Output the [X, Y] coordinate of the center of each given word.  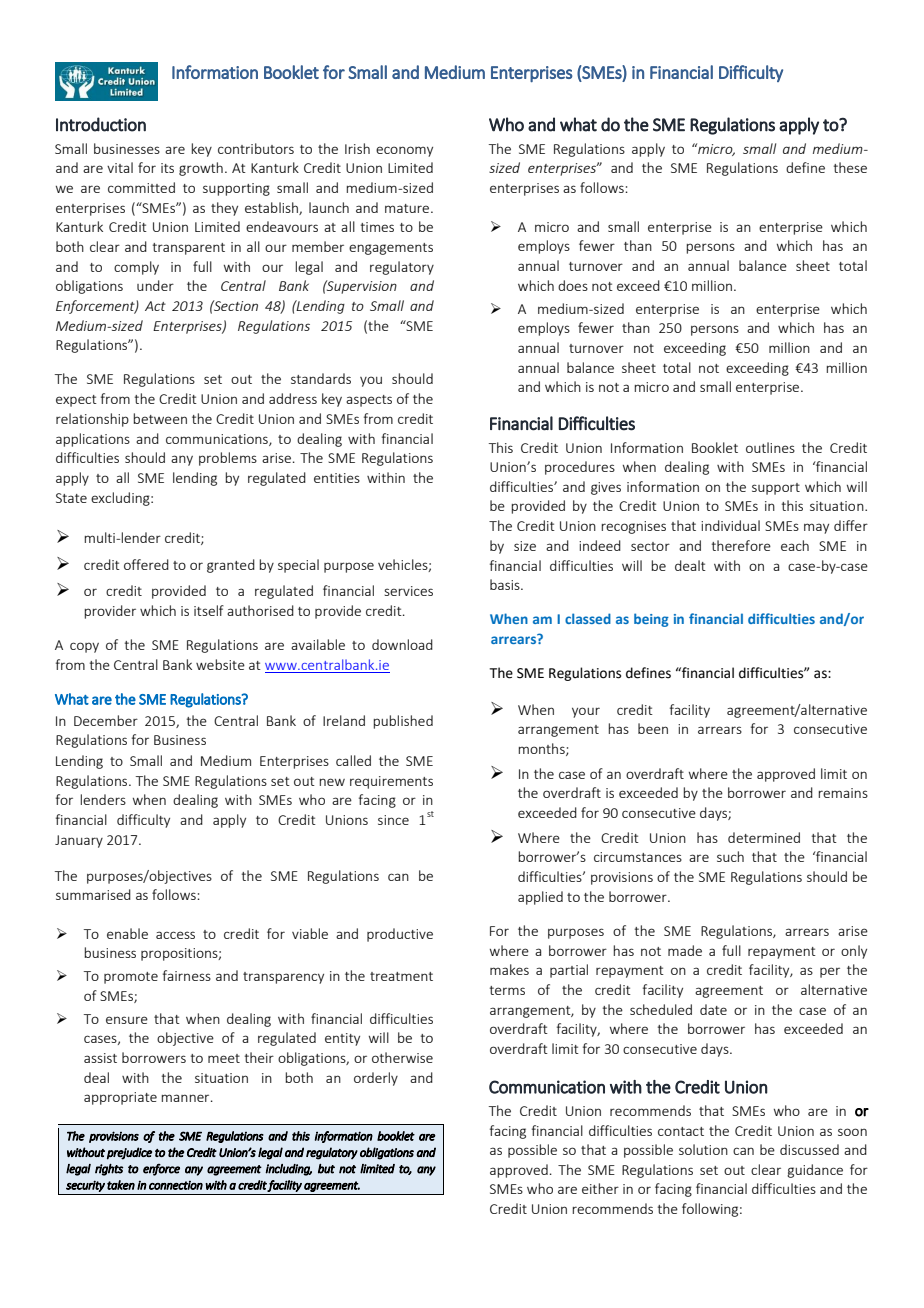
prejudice [129, 1153]
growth [201, 169]
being [651, 620]
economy [404, 151]
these [850, 167]
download [402, 644]
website [220, 664]
